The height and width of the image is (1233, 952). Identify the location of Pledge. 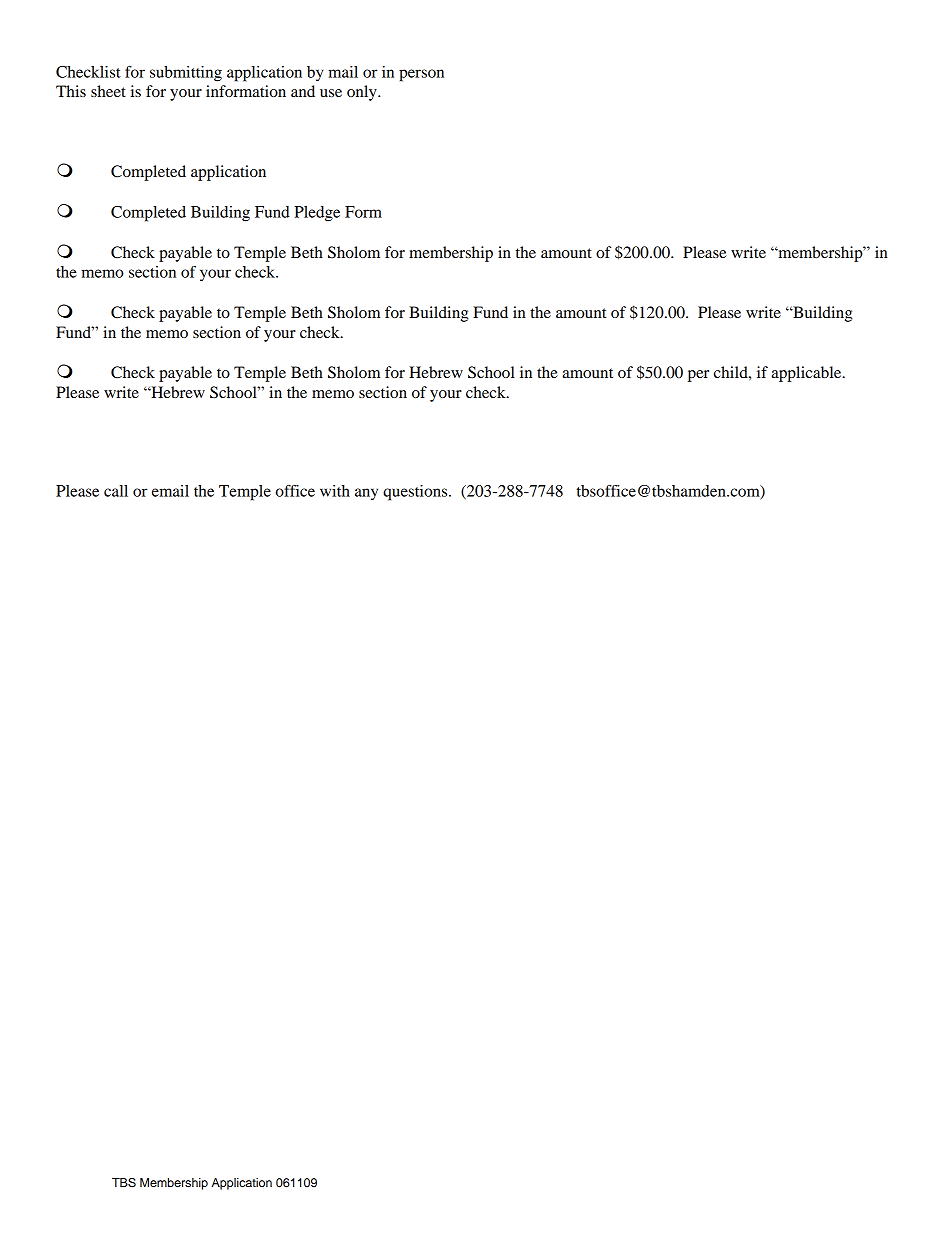
(317, 214).
